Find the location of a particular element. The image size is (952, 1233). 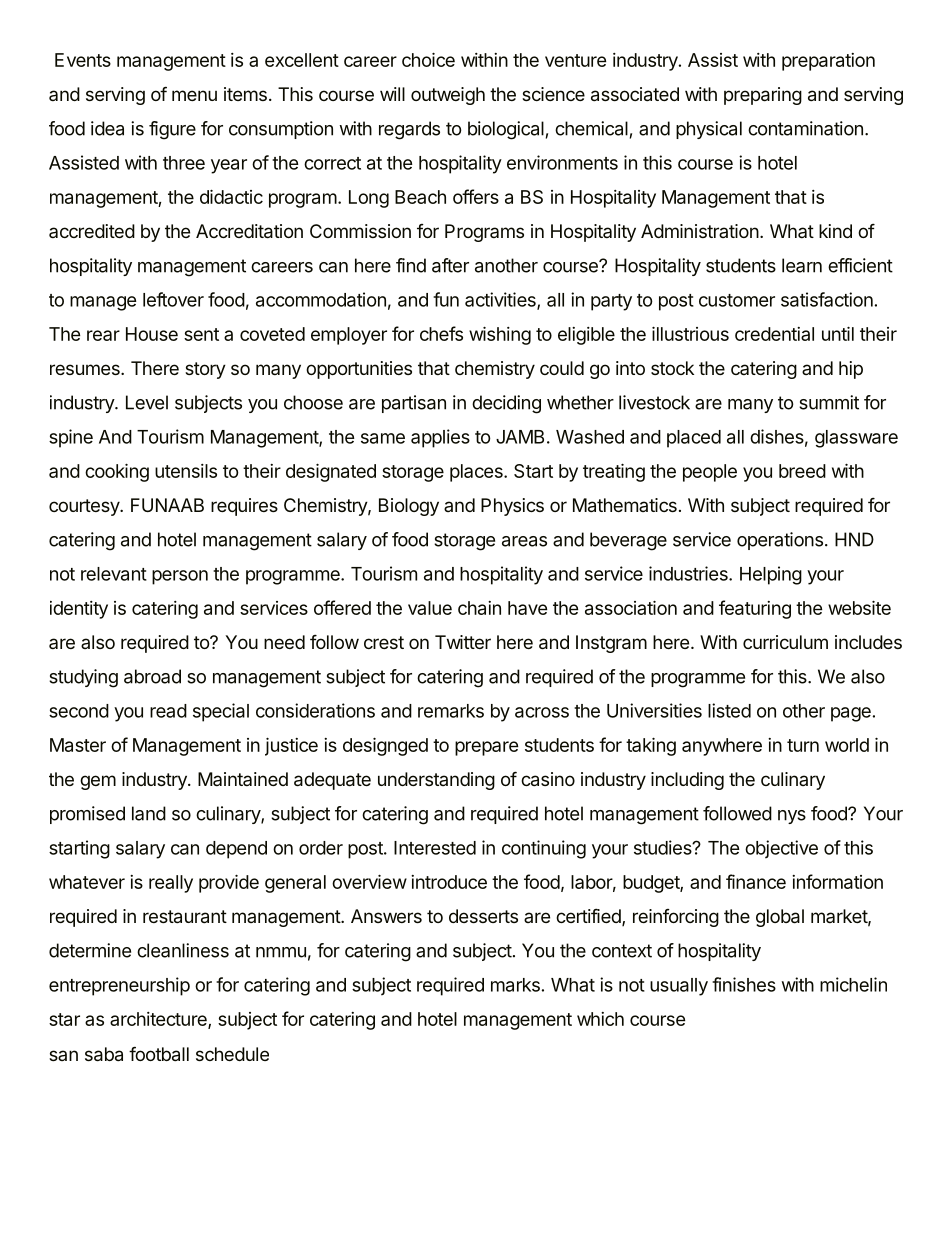

which is located at coordinates (600, 1019).
